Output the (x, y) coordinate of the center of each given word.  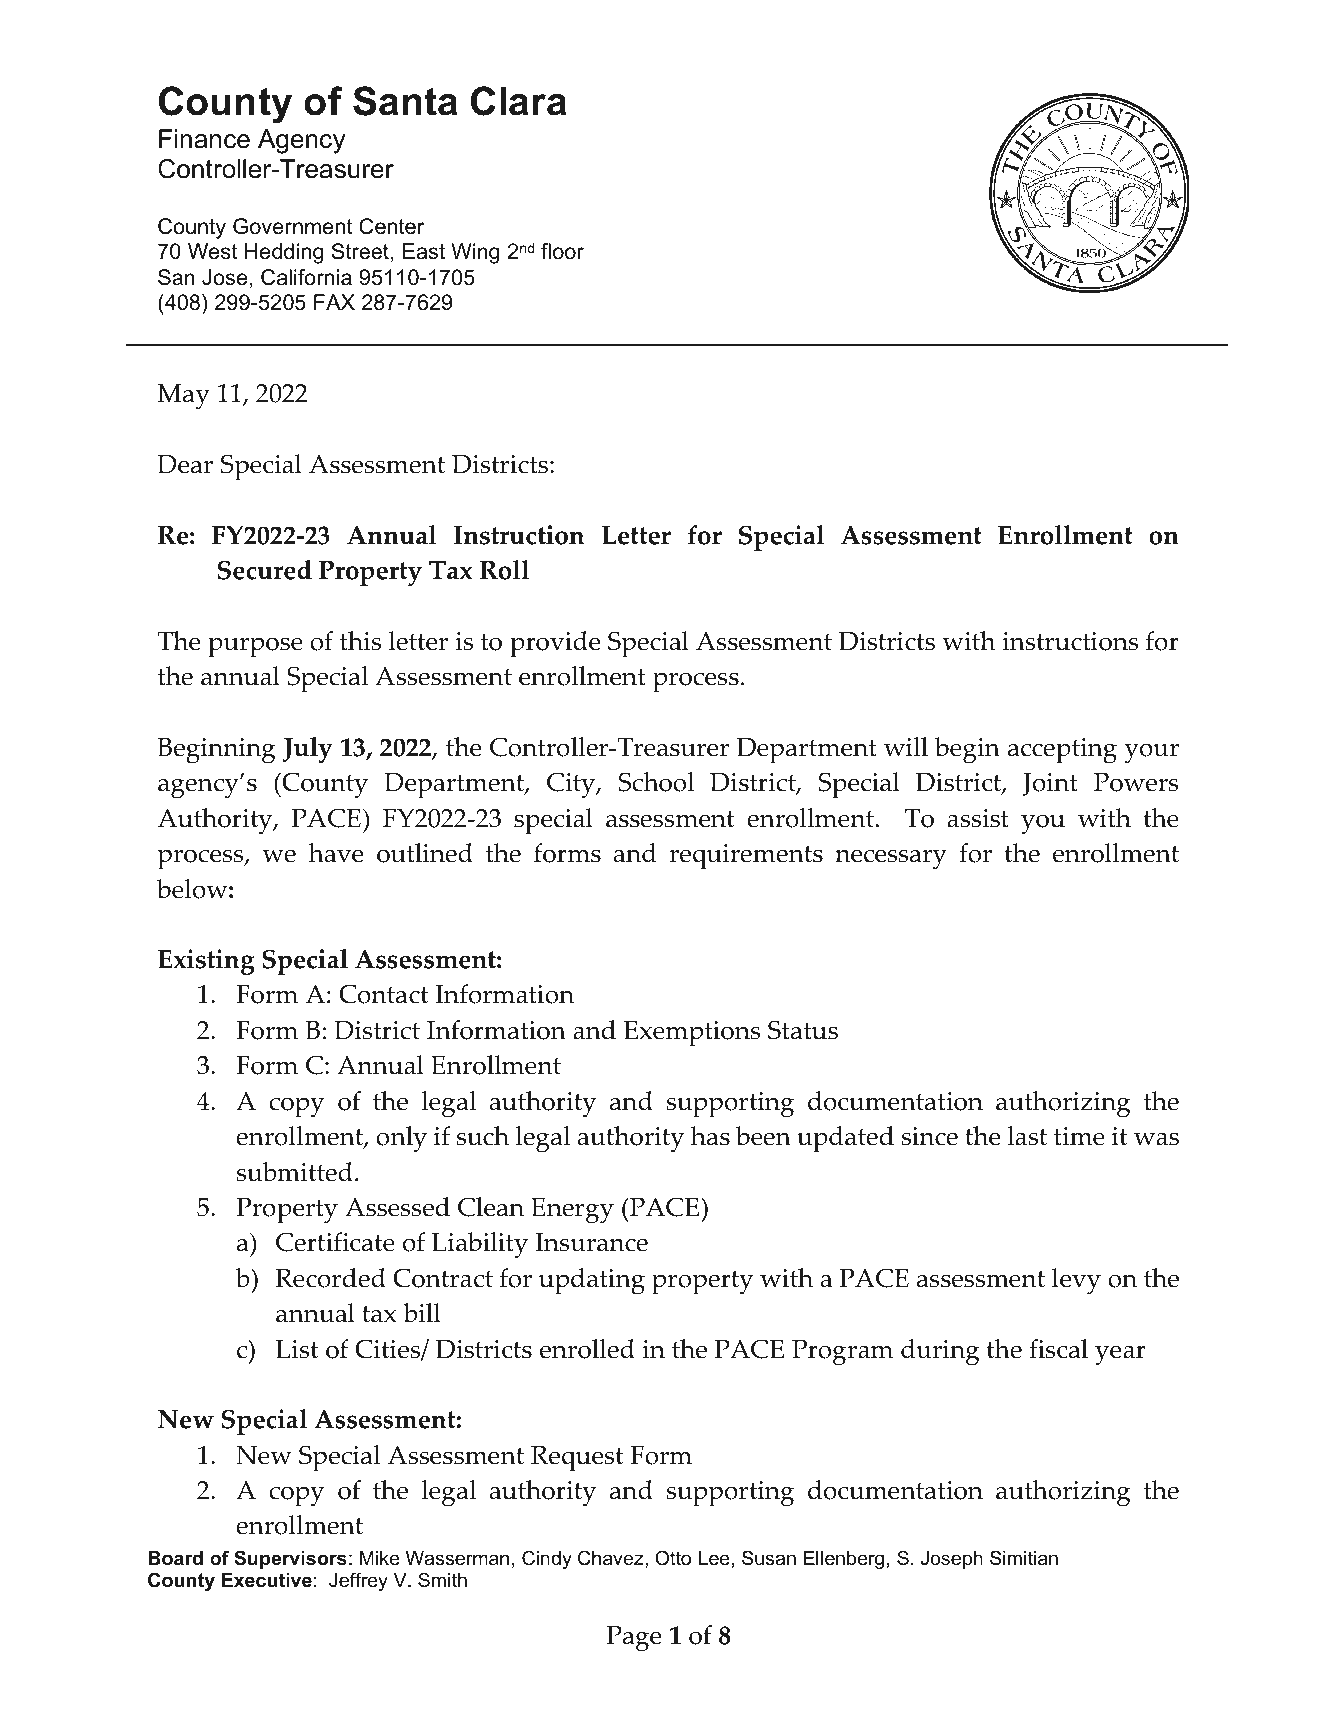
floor (562, 251)
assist (978, 818)
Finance (204, 139)
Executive (267, 1580)
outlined (425, 853)
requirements (746, 857)
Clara (519, 101)
